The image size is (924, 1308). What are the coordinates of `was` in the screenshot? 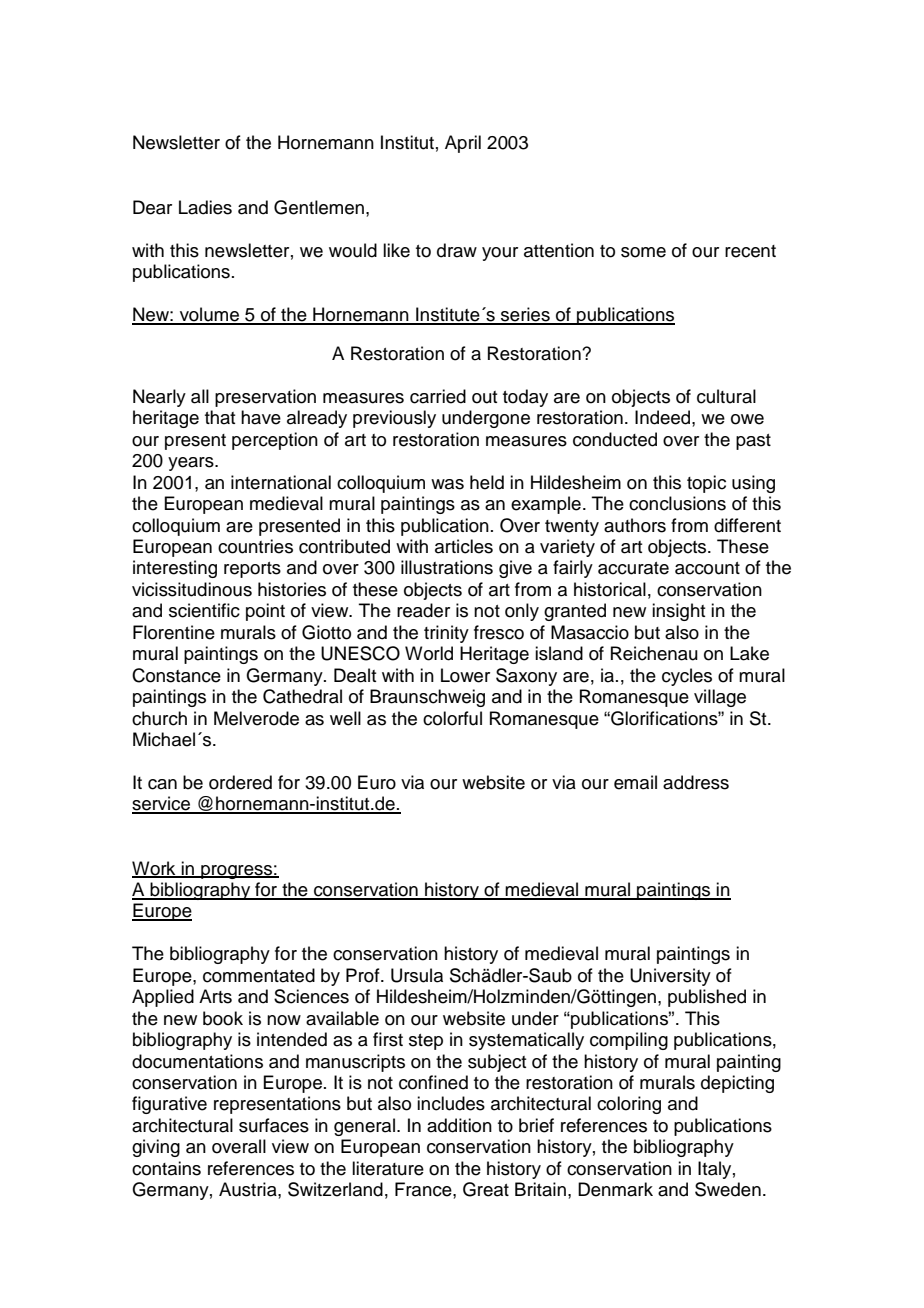 It's located at (447, 484).
